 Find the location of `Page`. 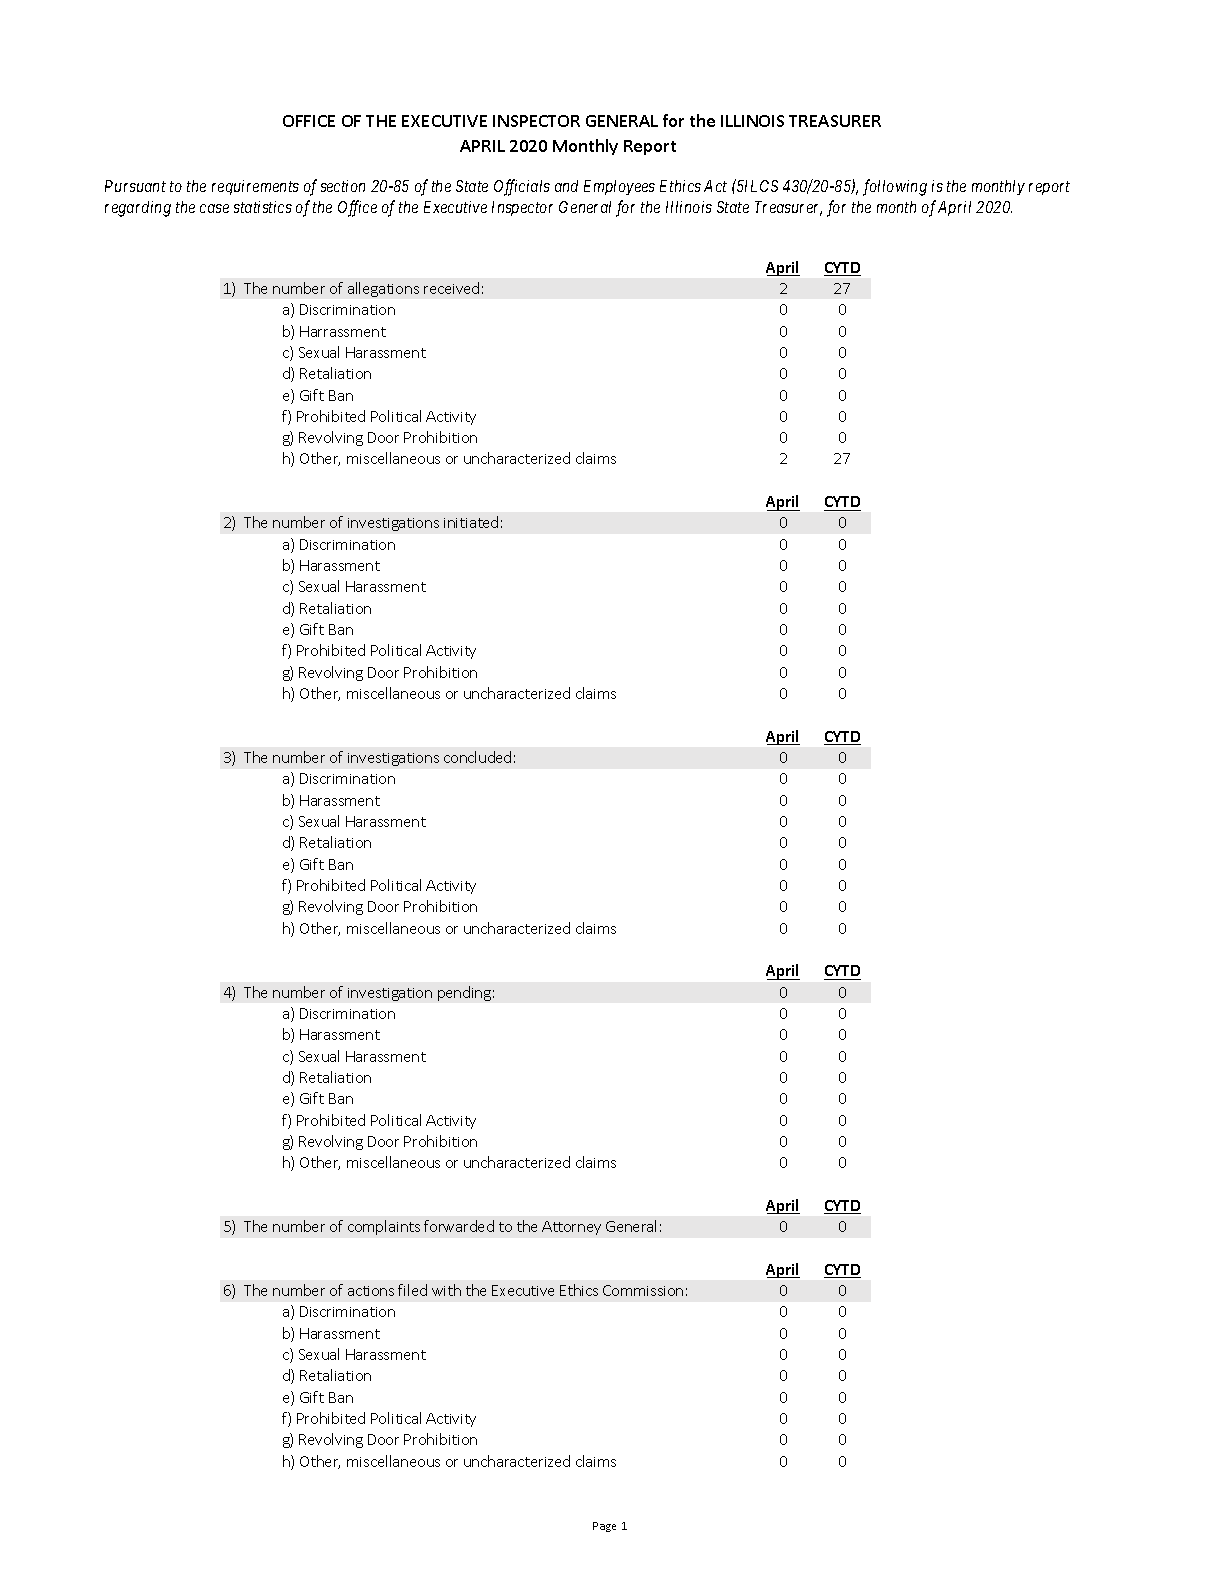

Page is located at coordinates (604, 1527).
